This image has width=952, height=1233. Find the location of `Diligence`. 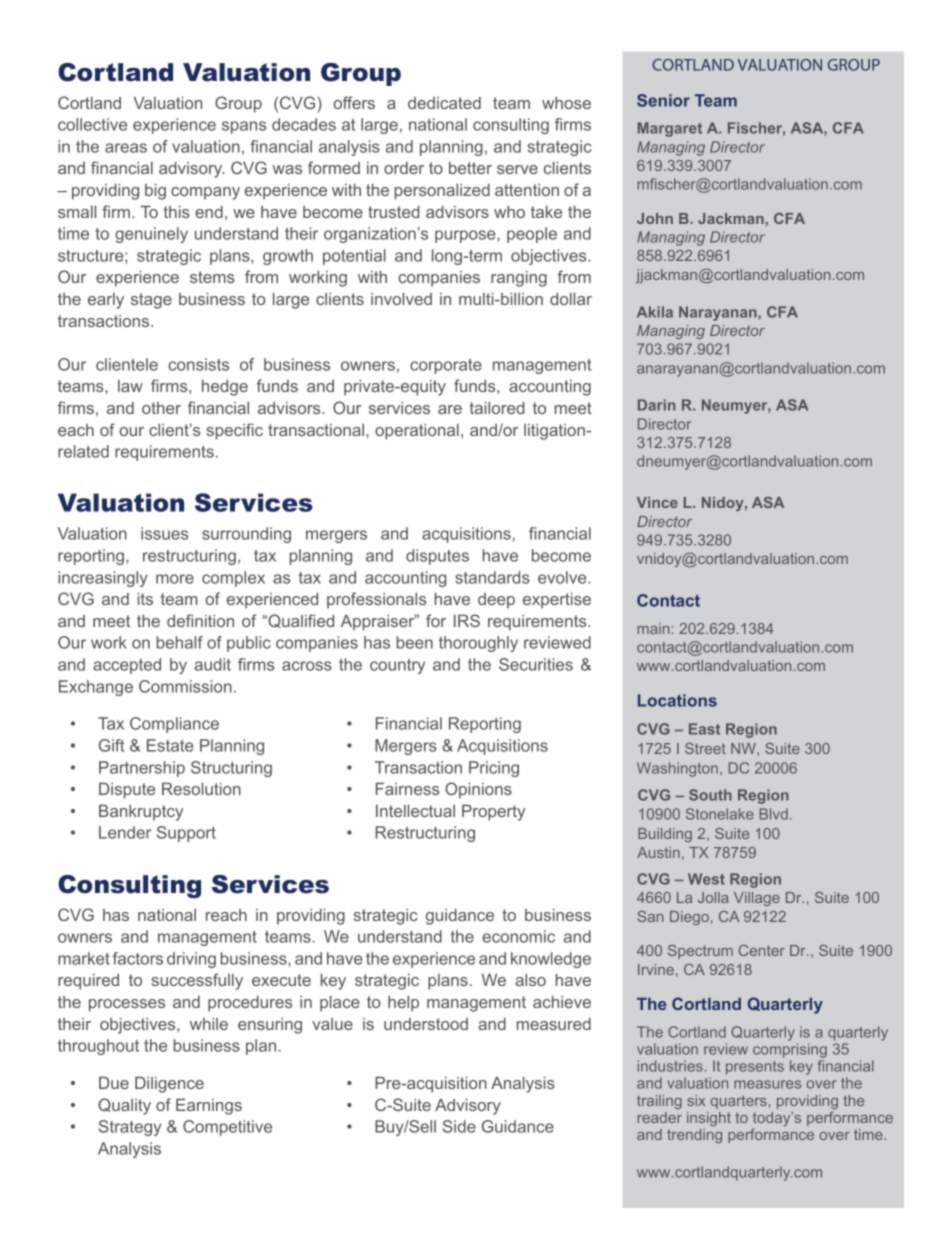

Diligence is located at coordinates (169, 1085).
